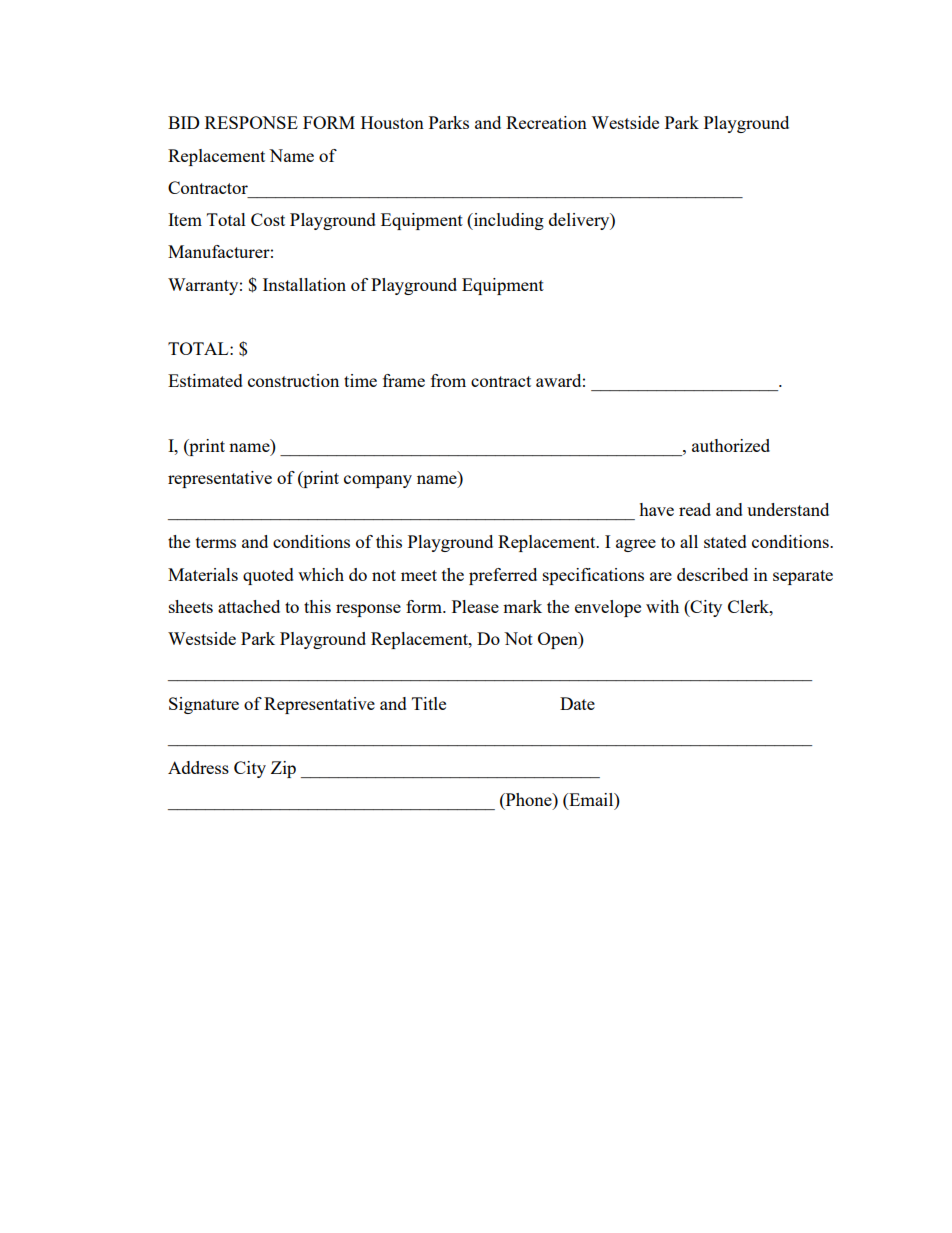 This document has height=1233, width=952. Describe the element at coordinates (546, 122) in the document. I see `Recreation` at that location.
